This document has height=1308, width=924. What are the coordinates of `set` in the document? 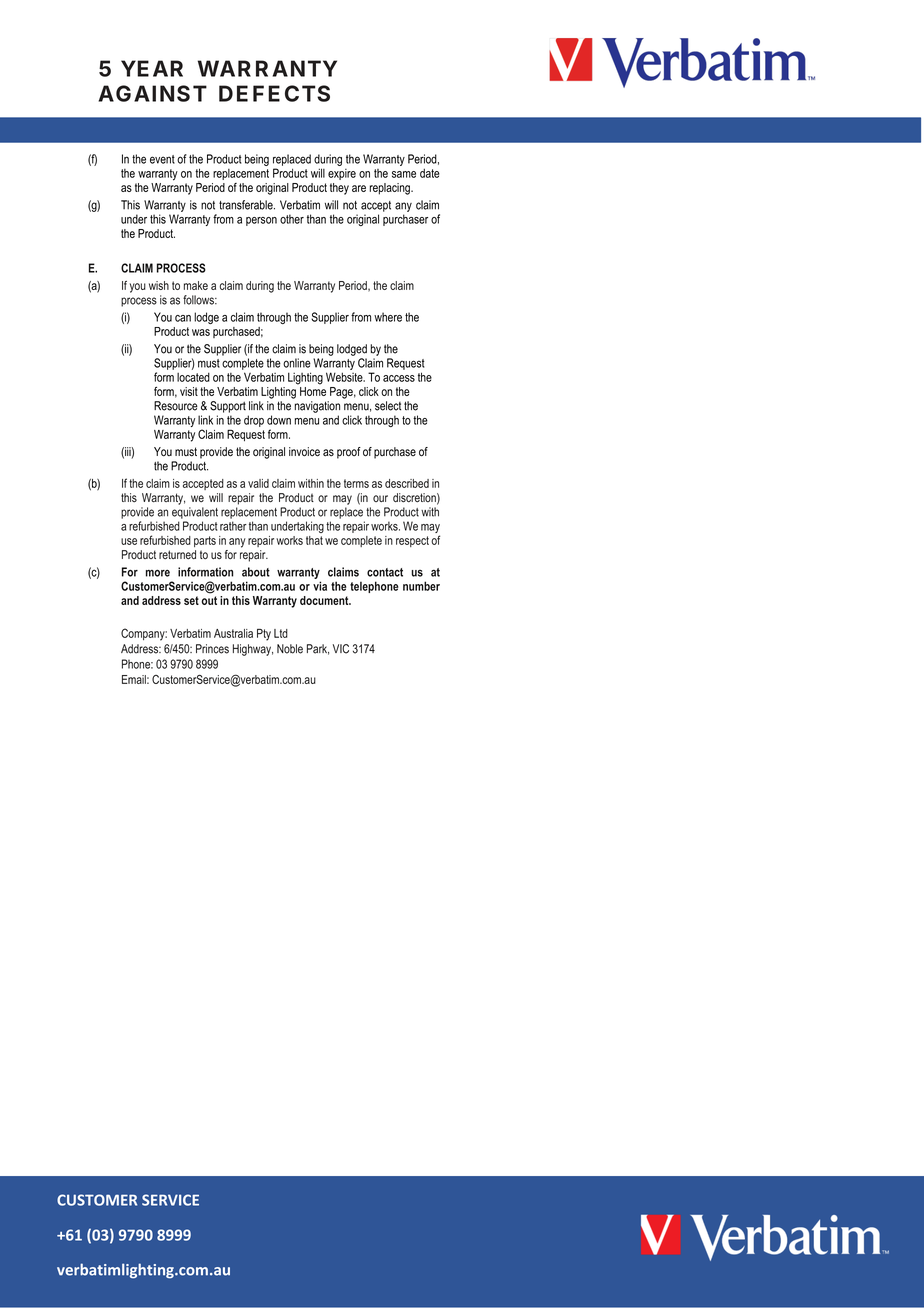 It's located at (191, 600).
